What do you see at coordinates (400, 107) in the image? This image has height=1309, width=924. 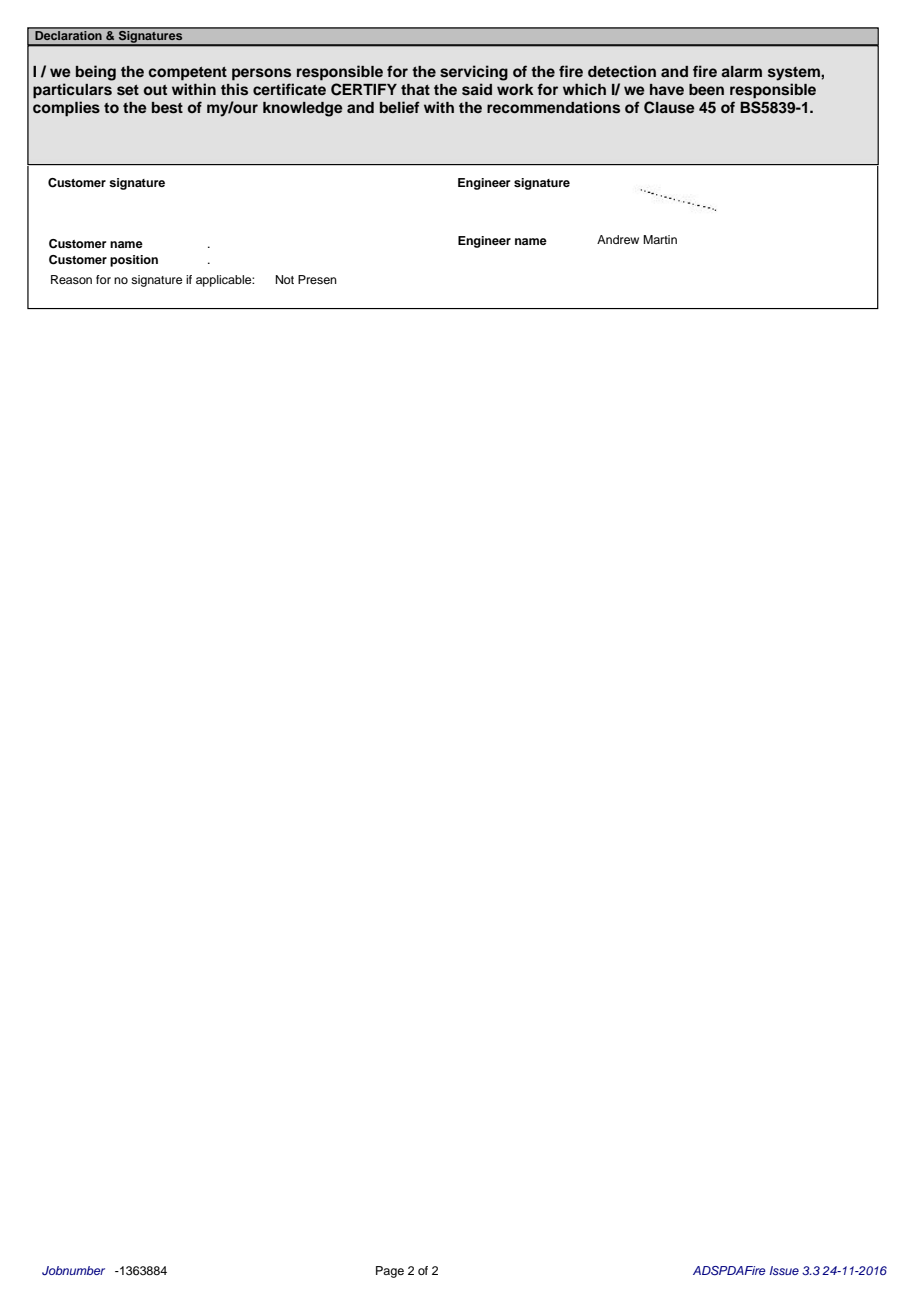 I see `belief` at bounding box center [400, 107].
